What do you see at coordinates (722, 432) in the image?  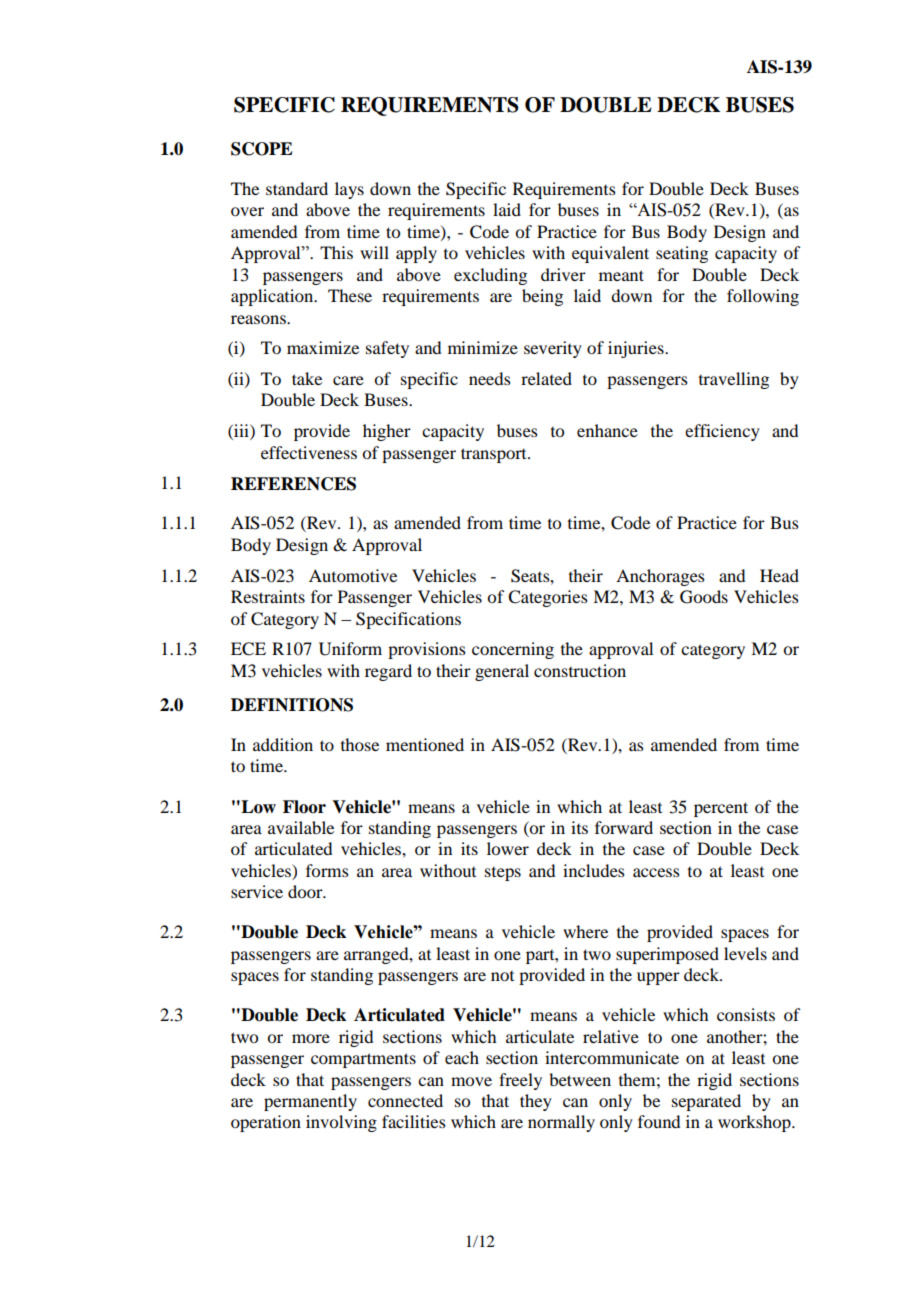 I see `efficiency` at bounding box center [722, 432].
